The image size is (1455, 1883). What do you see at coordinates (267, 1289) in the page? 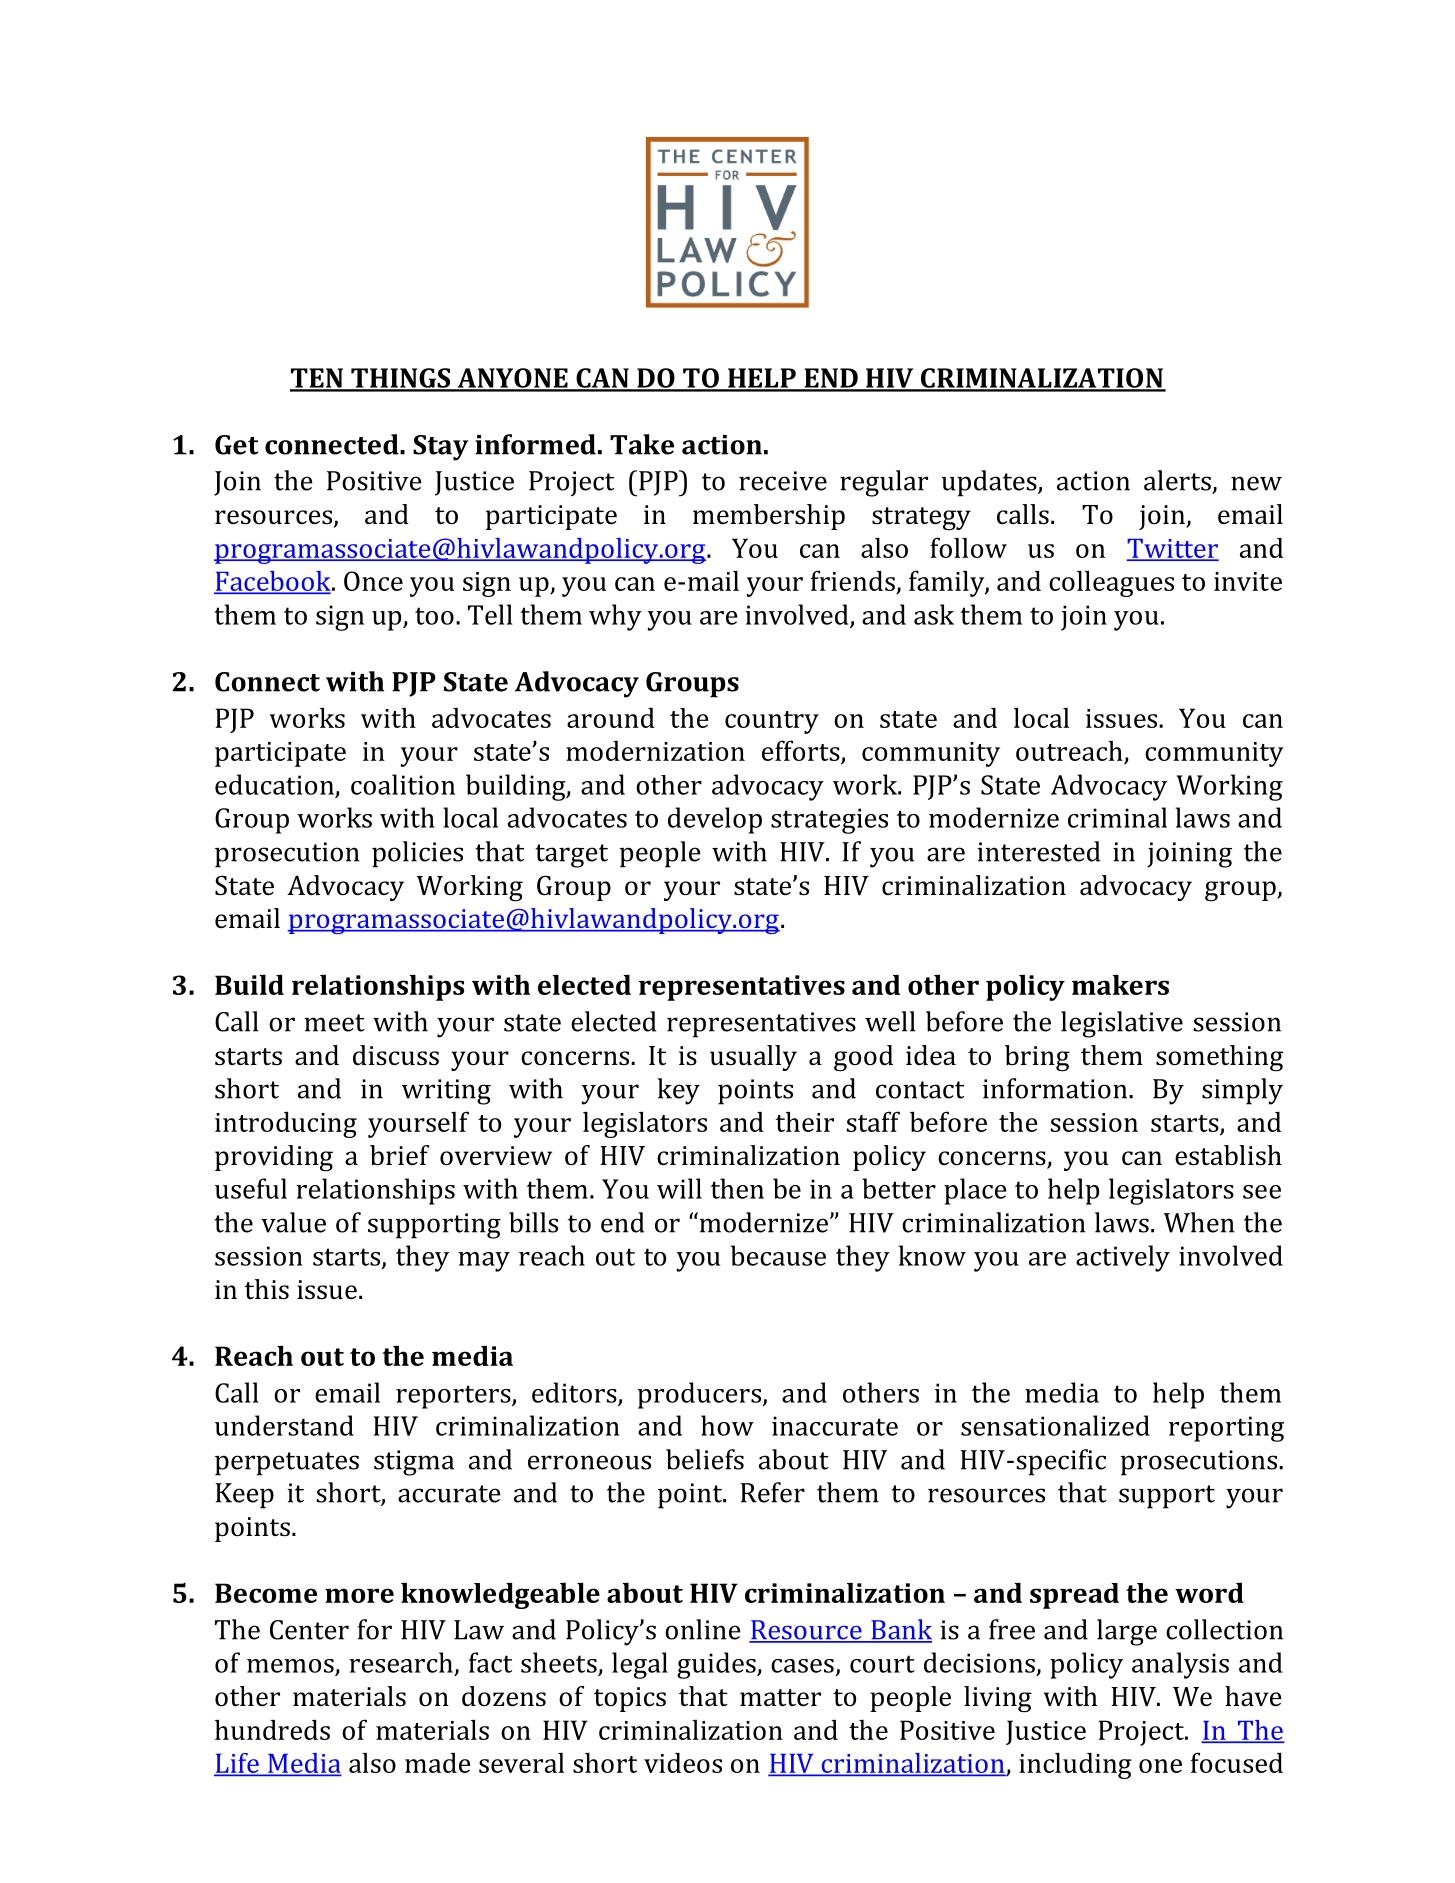
I see `this` at bounding box center [267, 1289].
